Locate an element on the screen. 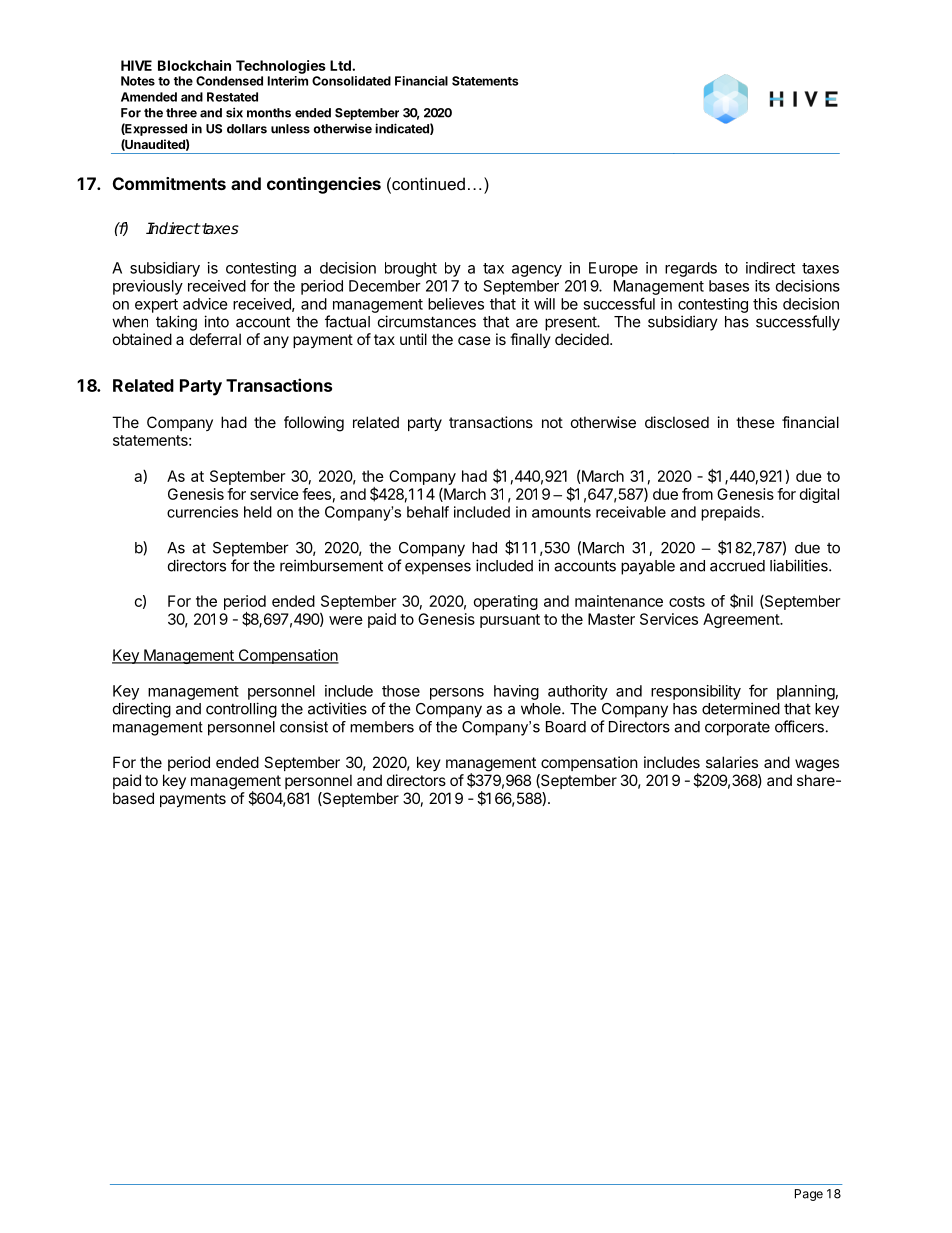 This screenshot has height=1233, width=952. case is located at coordinates (474, 340).
